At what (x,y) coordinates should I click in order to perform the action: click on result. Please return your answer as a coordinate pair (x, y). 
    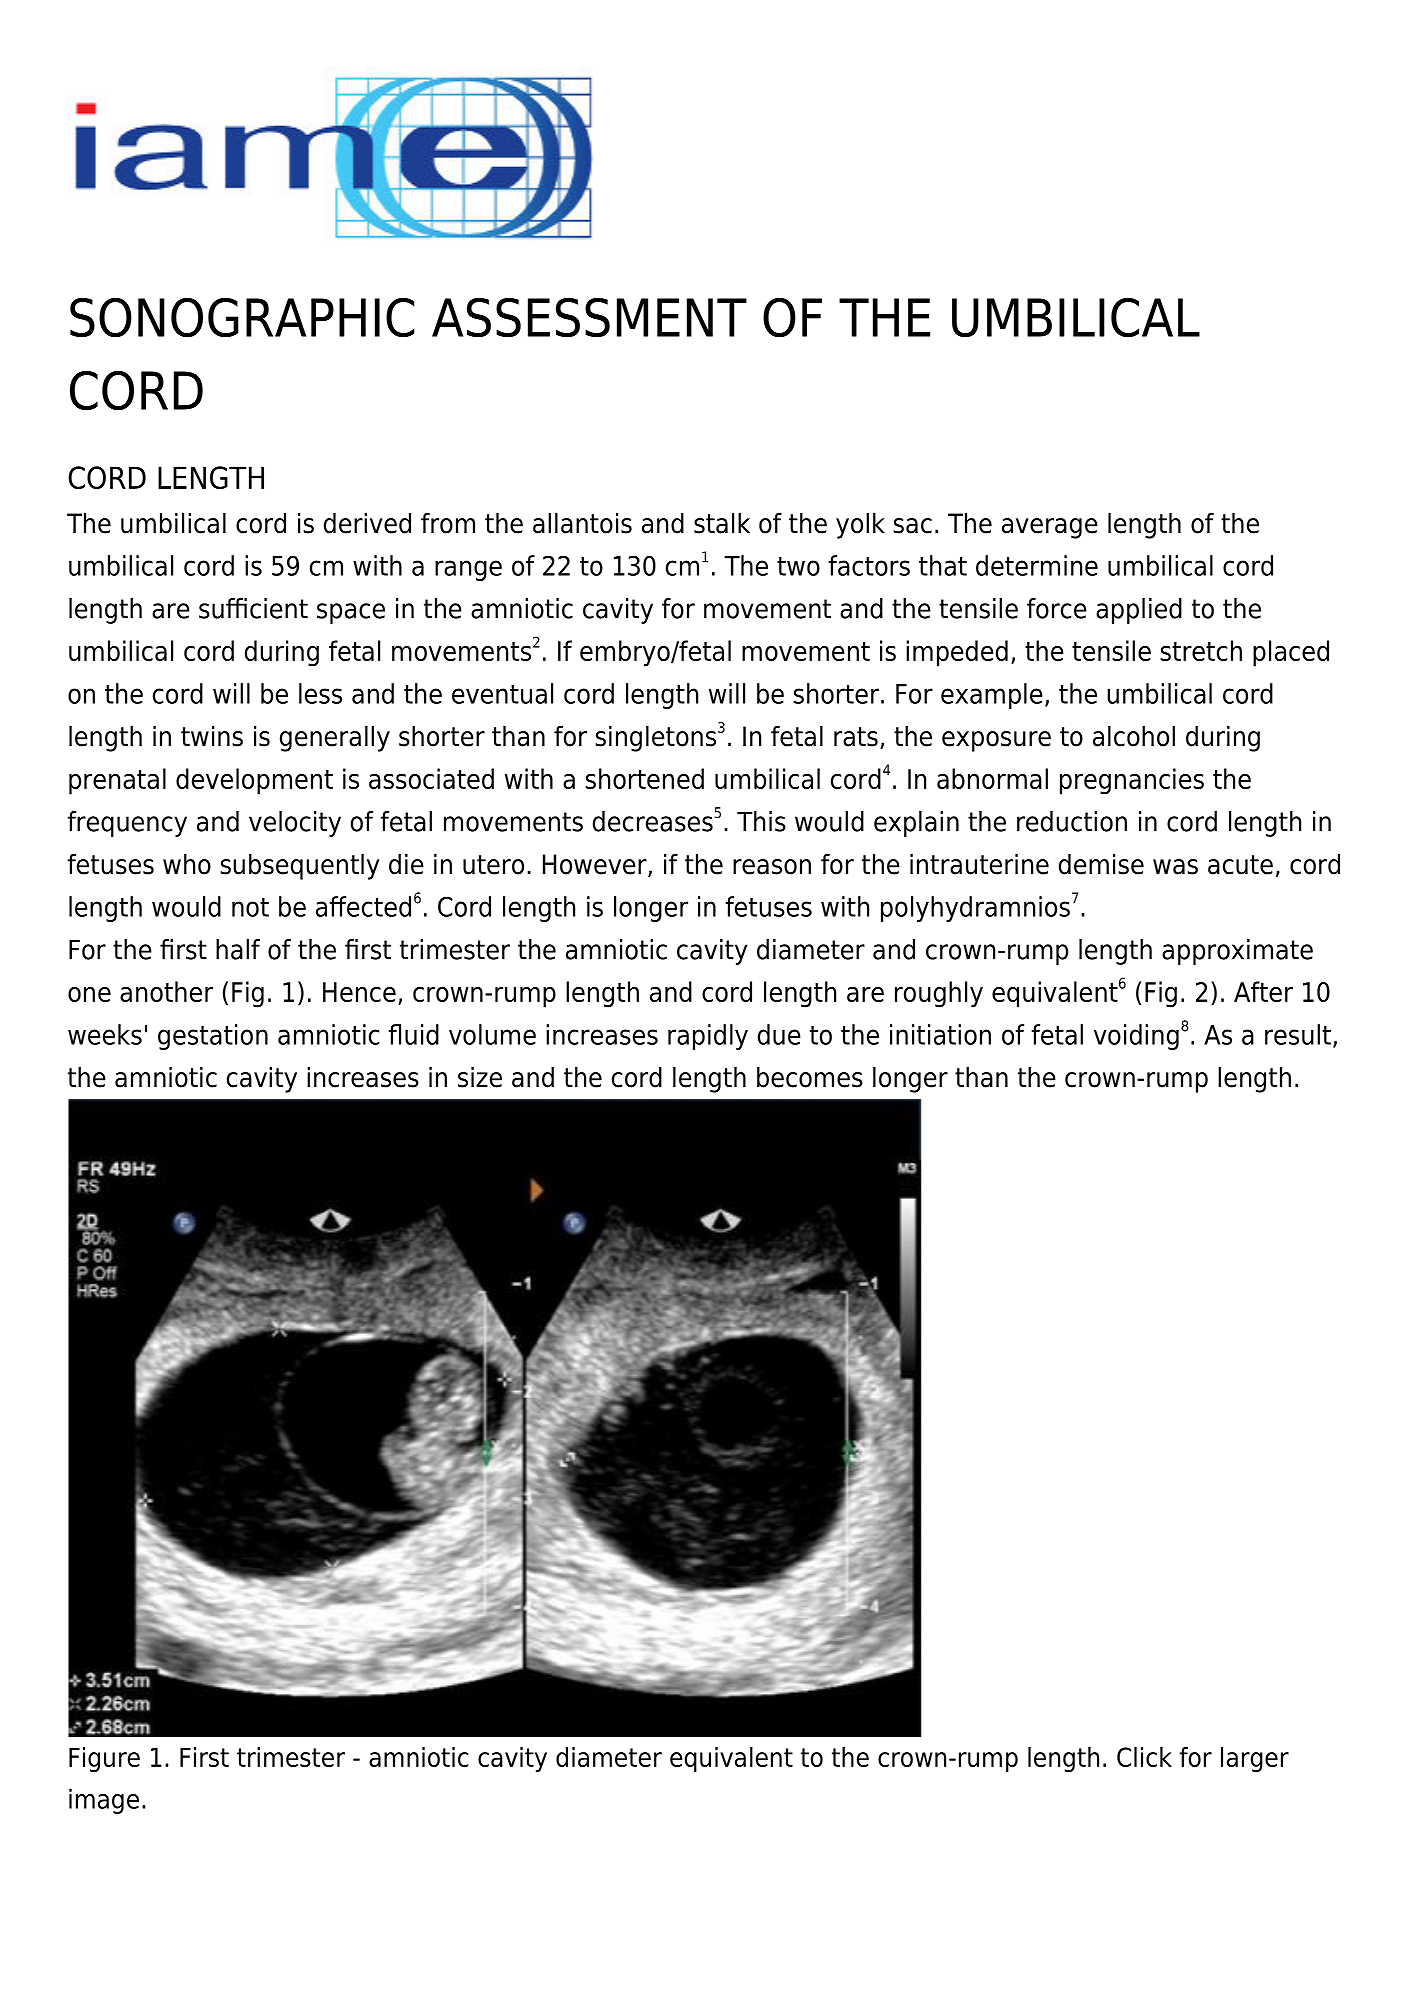
    Looking at the image, I should click on (1298, 1034).
